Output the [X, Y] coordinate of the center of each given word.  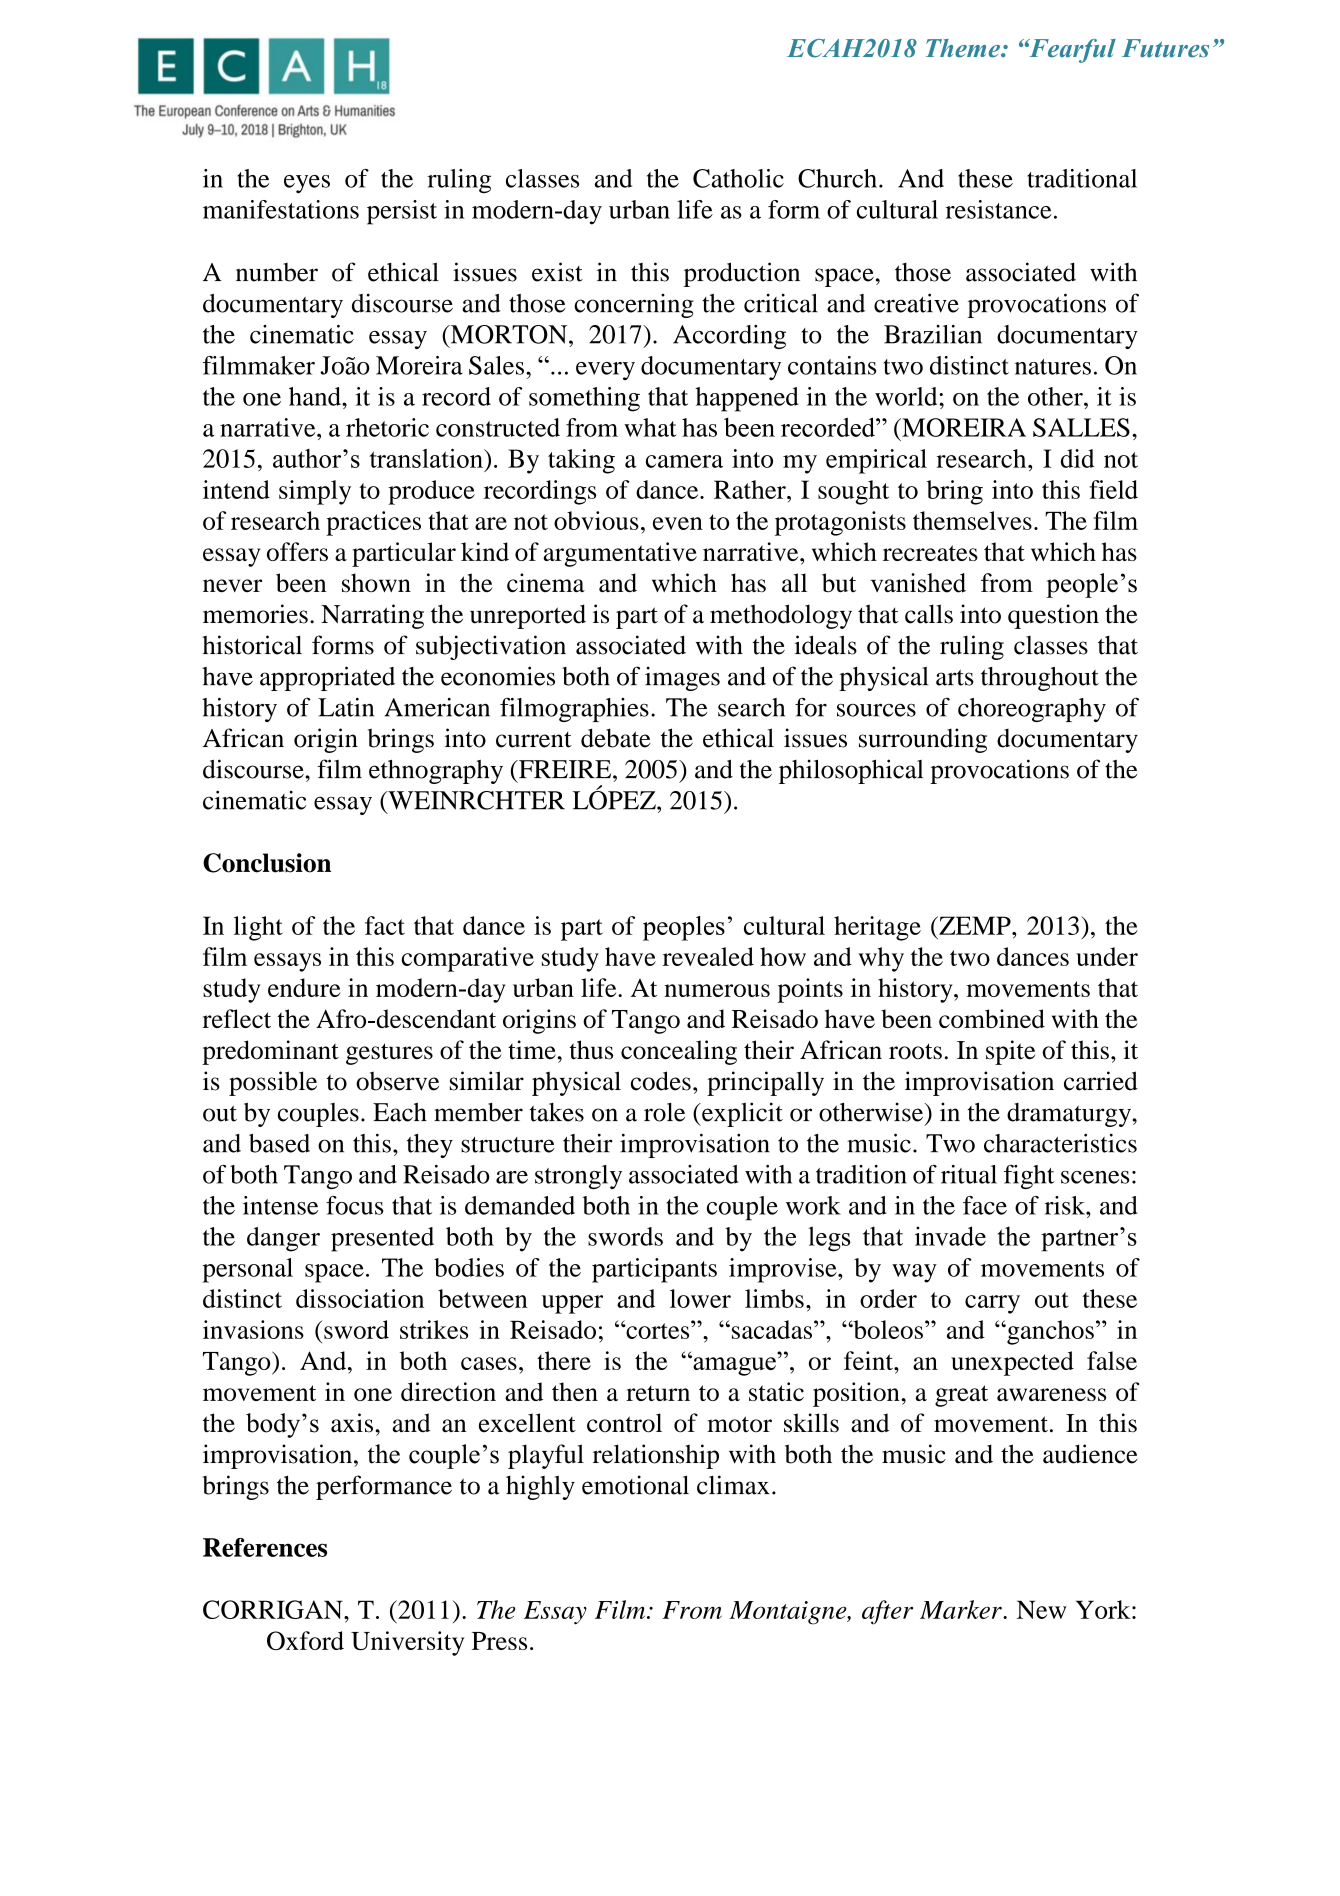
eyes [307, 184]
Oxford [305, 1640]
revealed [708, 956]
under [1107, 956]
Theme [964, 48]
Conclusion [267, 863]
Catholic [738, 178]
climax [733, 1485]
